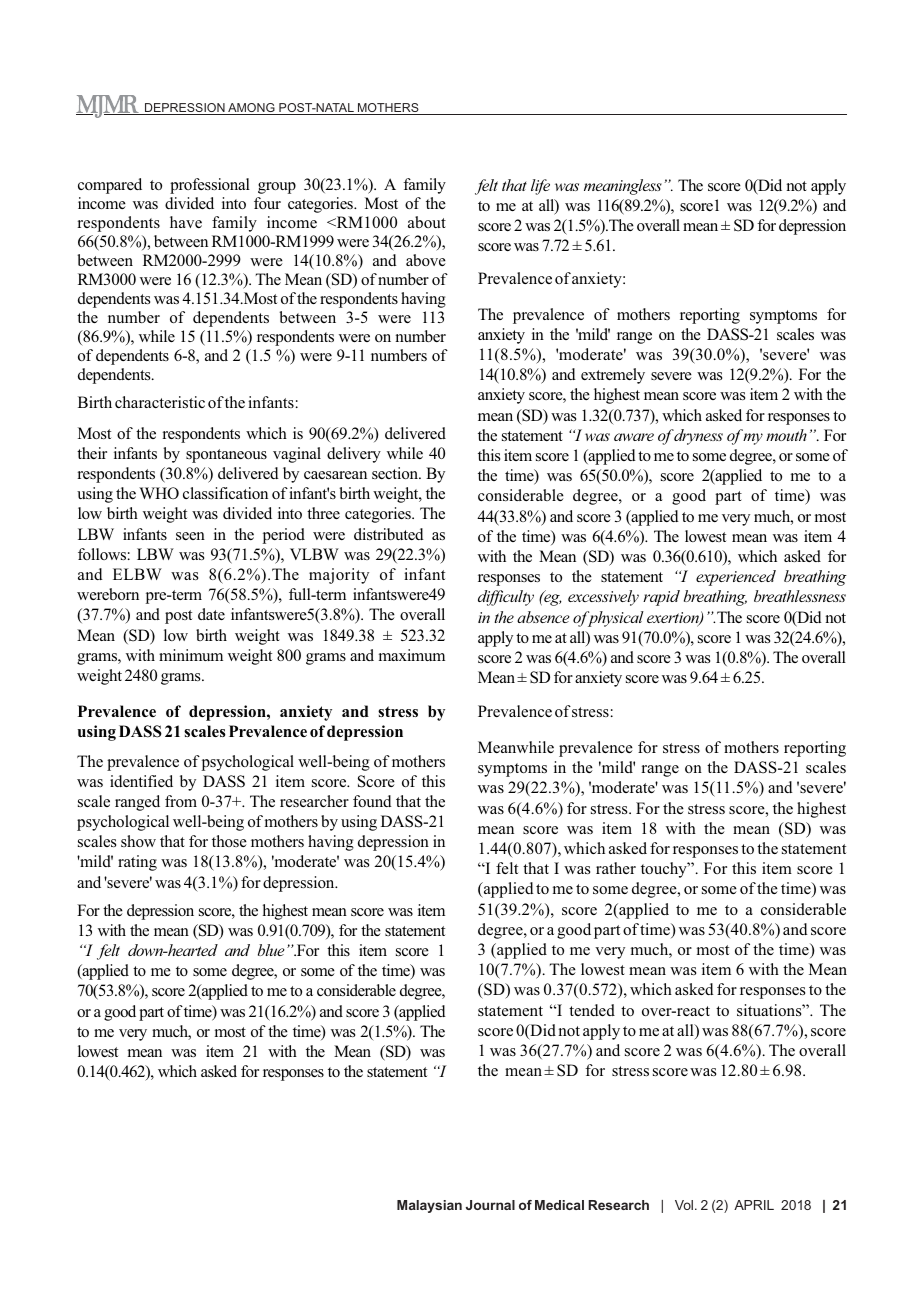 The image size is (924, 1308). What do you see at coordinates (661, 598) in the page?
I see `rapid` at bounding box center [661, 598].
